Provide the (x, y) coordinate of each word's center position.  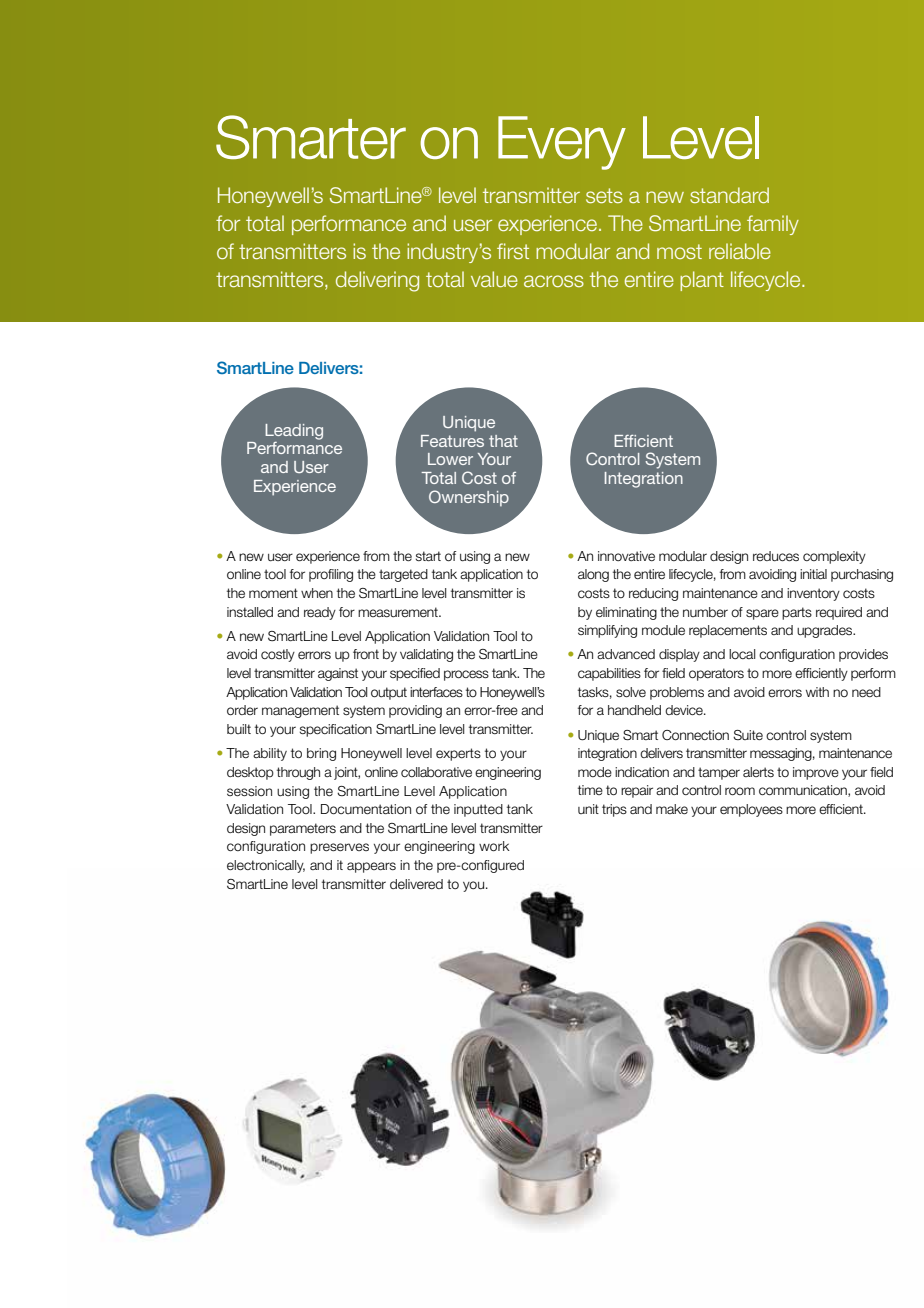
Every (562, 143)
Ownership (469, 498)
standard (729, 195)
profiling (331, 575)
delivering (377, 281)
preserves (339, 848)
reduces (776, 556)
